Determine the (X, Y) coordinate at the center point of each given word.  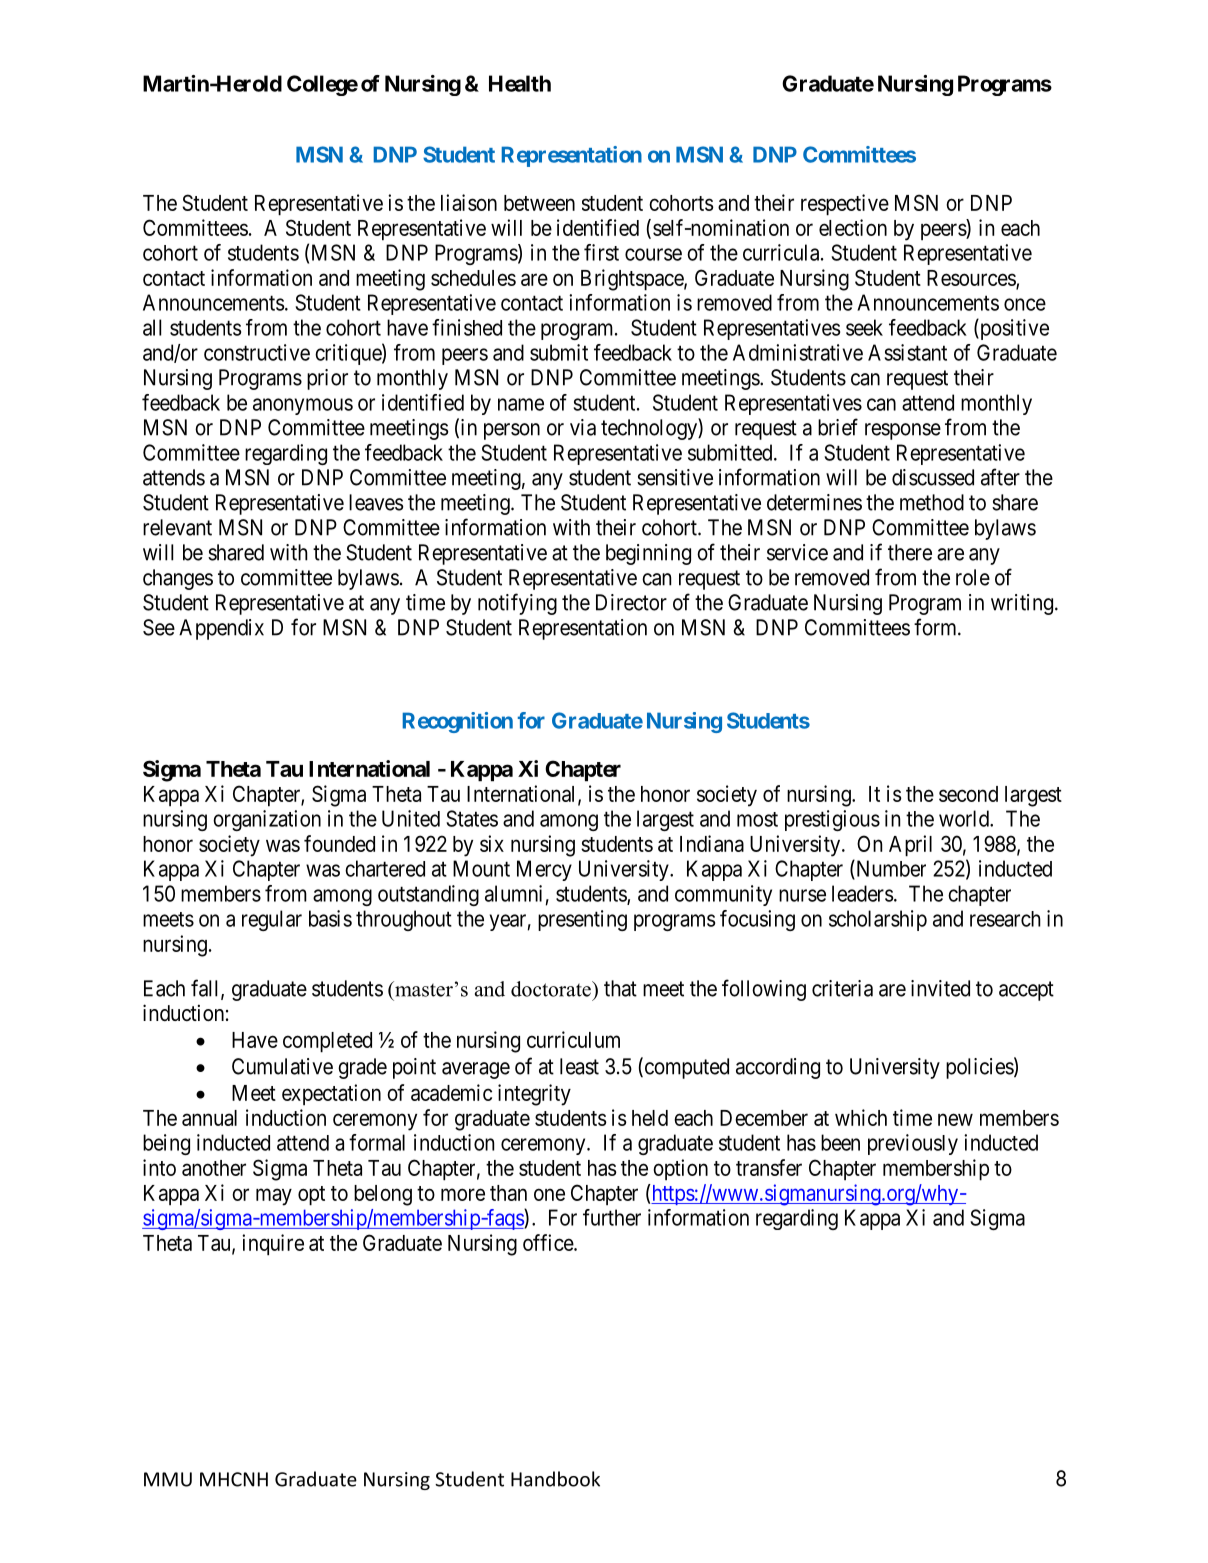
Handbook (555, 1479)
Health (520, 83)
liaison (469, 202)
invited (940, 988)
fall (206, 989)
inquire (273, 1245)
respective (845, 205)
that (620, 988)
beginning (648, 554)
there (910, 552)
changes (178, 579)
